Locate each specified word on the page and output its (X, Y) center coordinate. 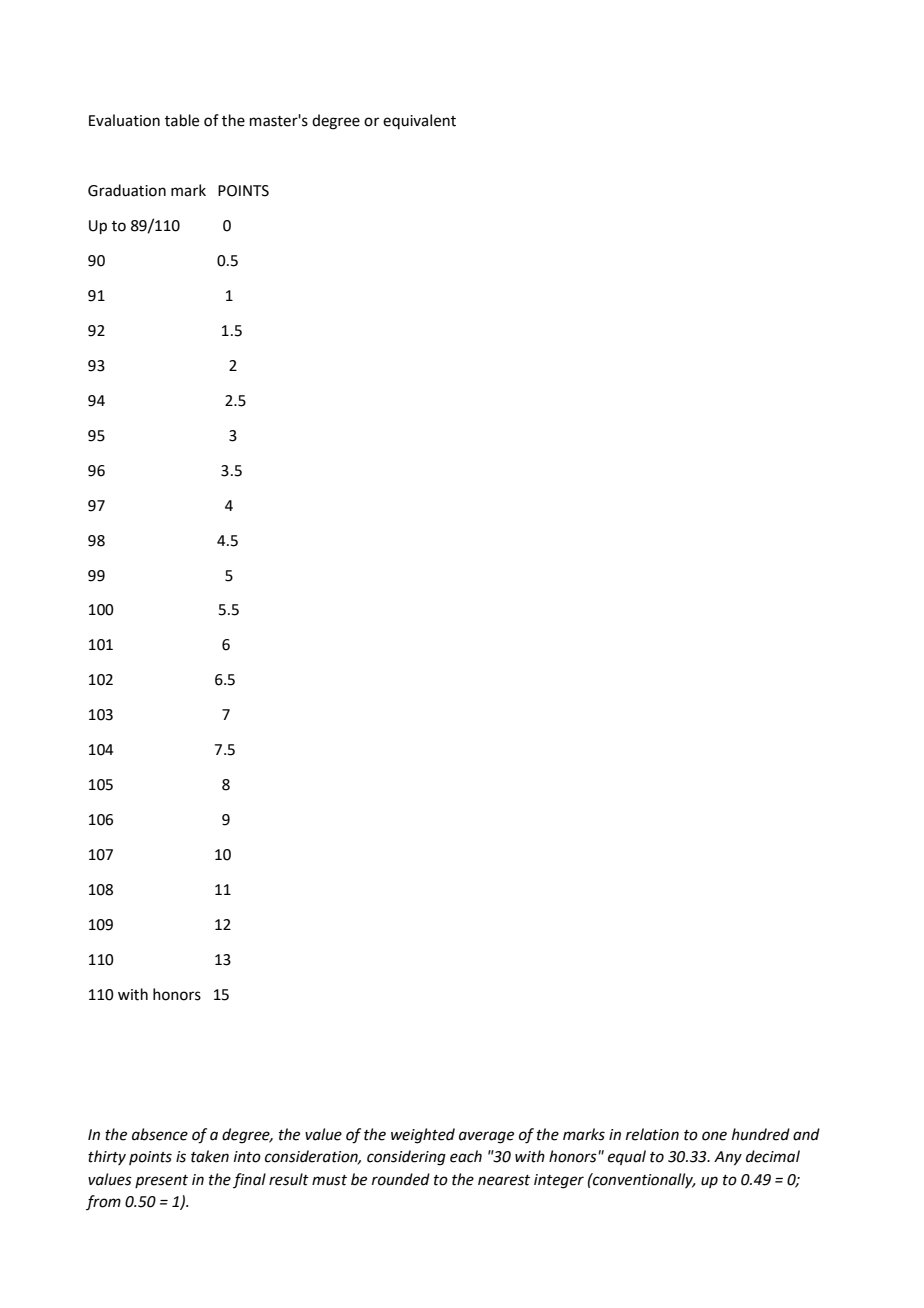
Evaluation (124, 120)
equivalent (419, 121)
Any (728, 1158)
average (486, 1137)
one (714, 1136)
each (466, 1156)
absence (160, 1134)
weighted (423, 1136)
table (182, 120)
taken (210, 1156)
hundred (761, 1134)
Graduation (127, 190)
